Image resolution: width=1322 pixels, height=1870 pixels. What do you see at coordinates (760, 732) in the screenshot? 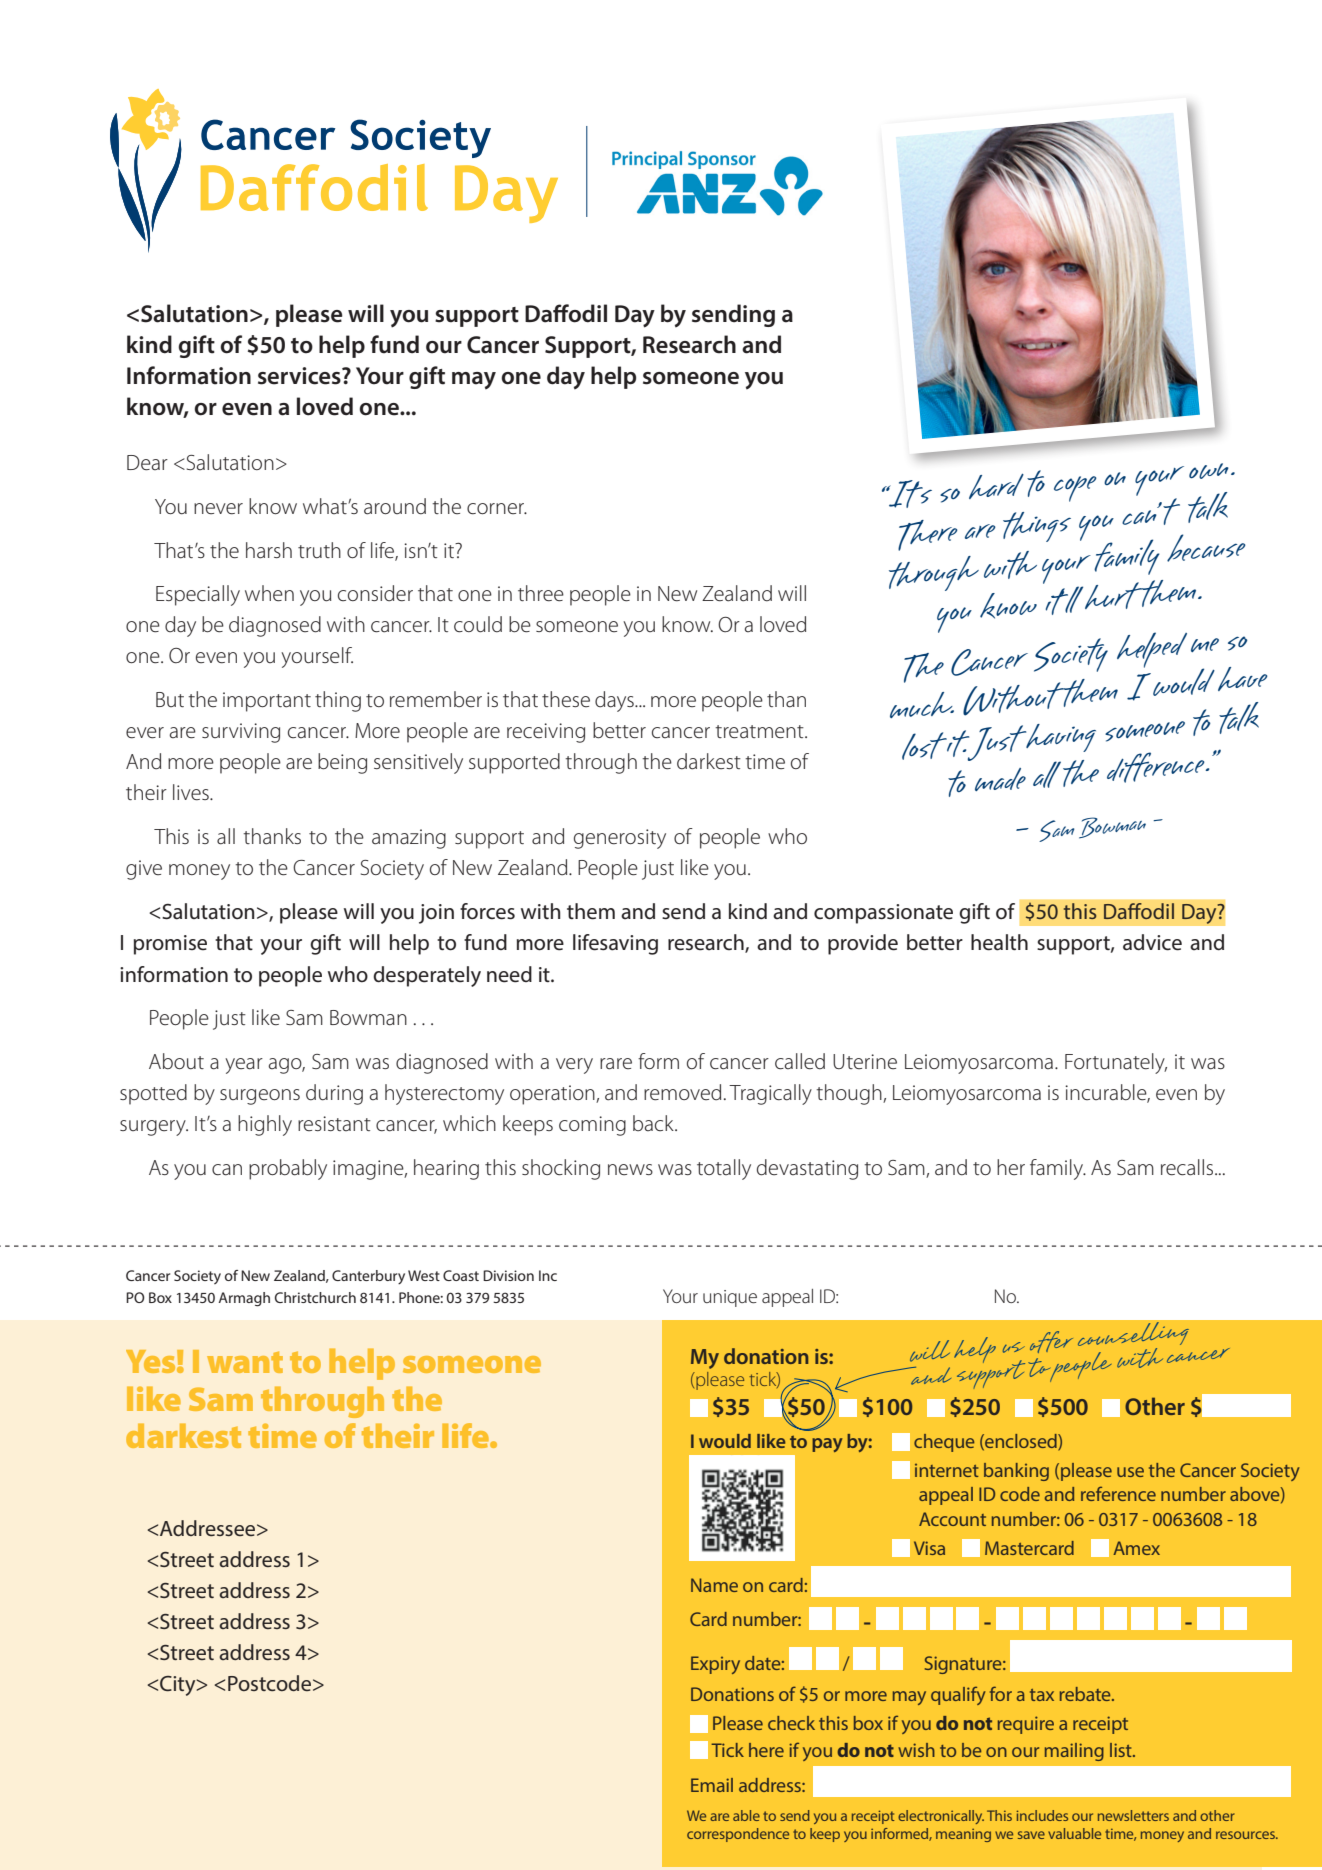
I see `treatment` at bounding box center [760, 732].
